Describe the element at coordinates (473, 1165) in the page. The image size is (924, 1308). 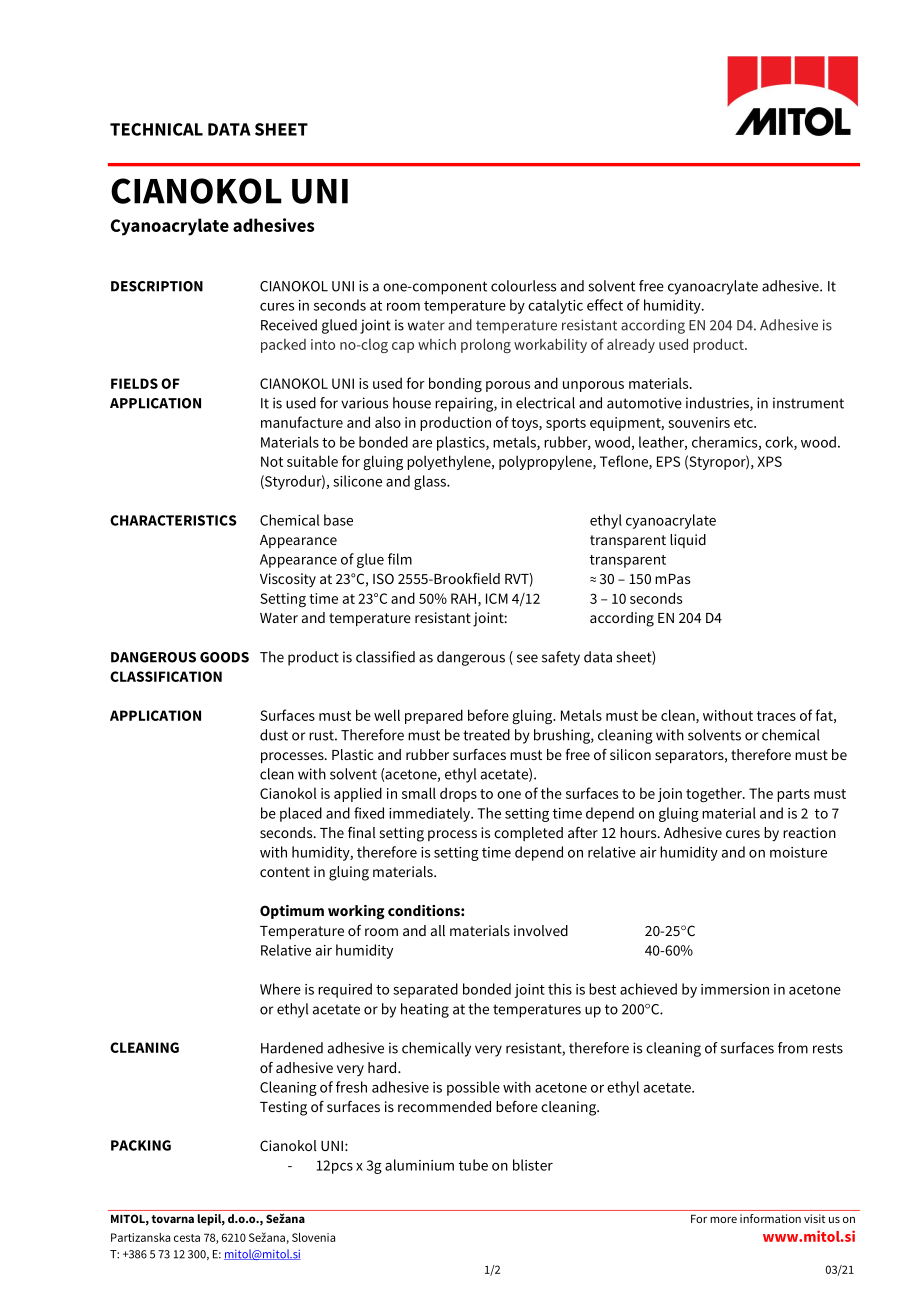
I see `tube` at that location.
